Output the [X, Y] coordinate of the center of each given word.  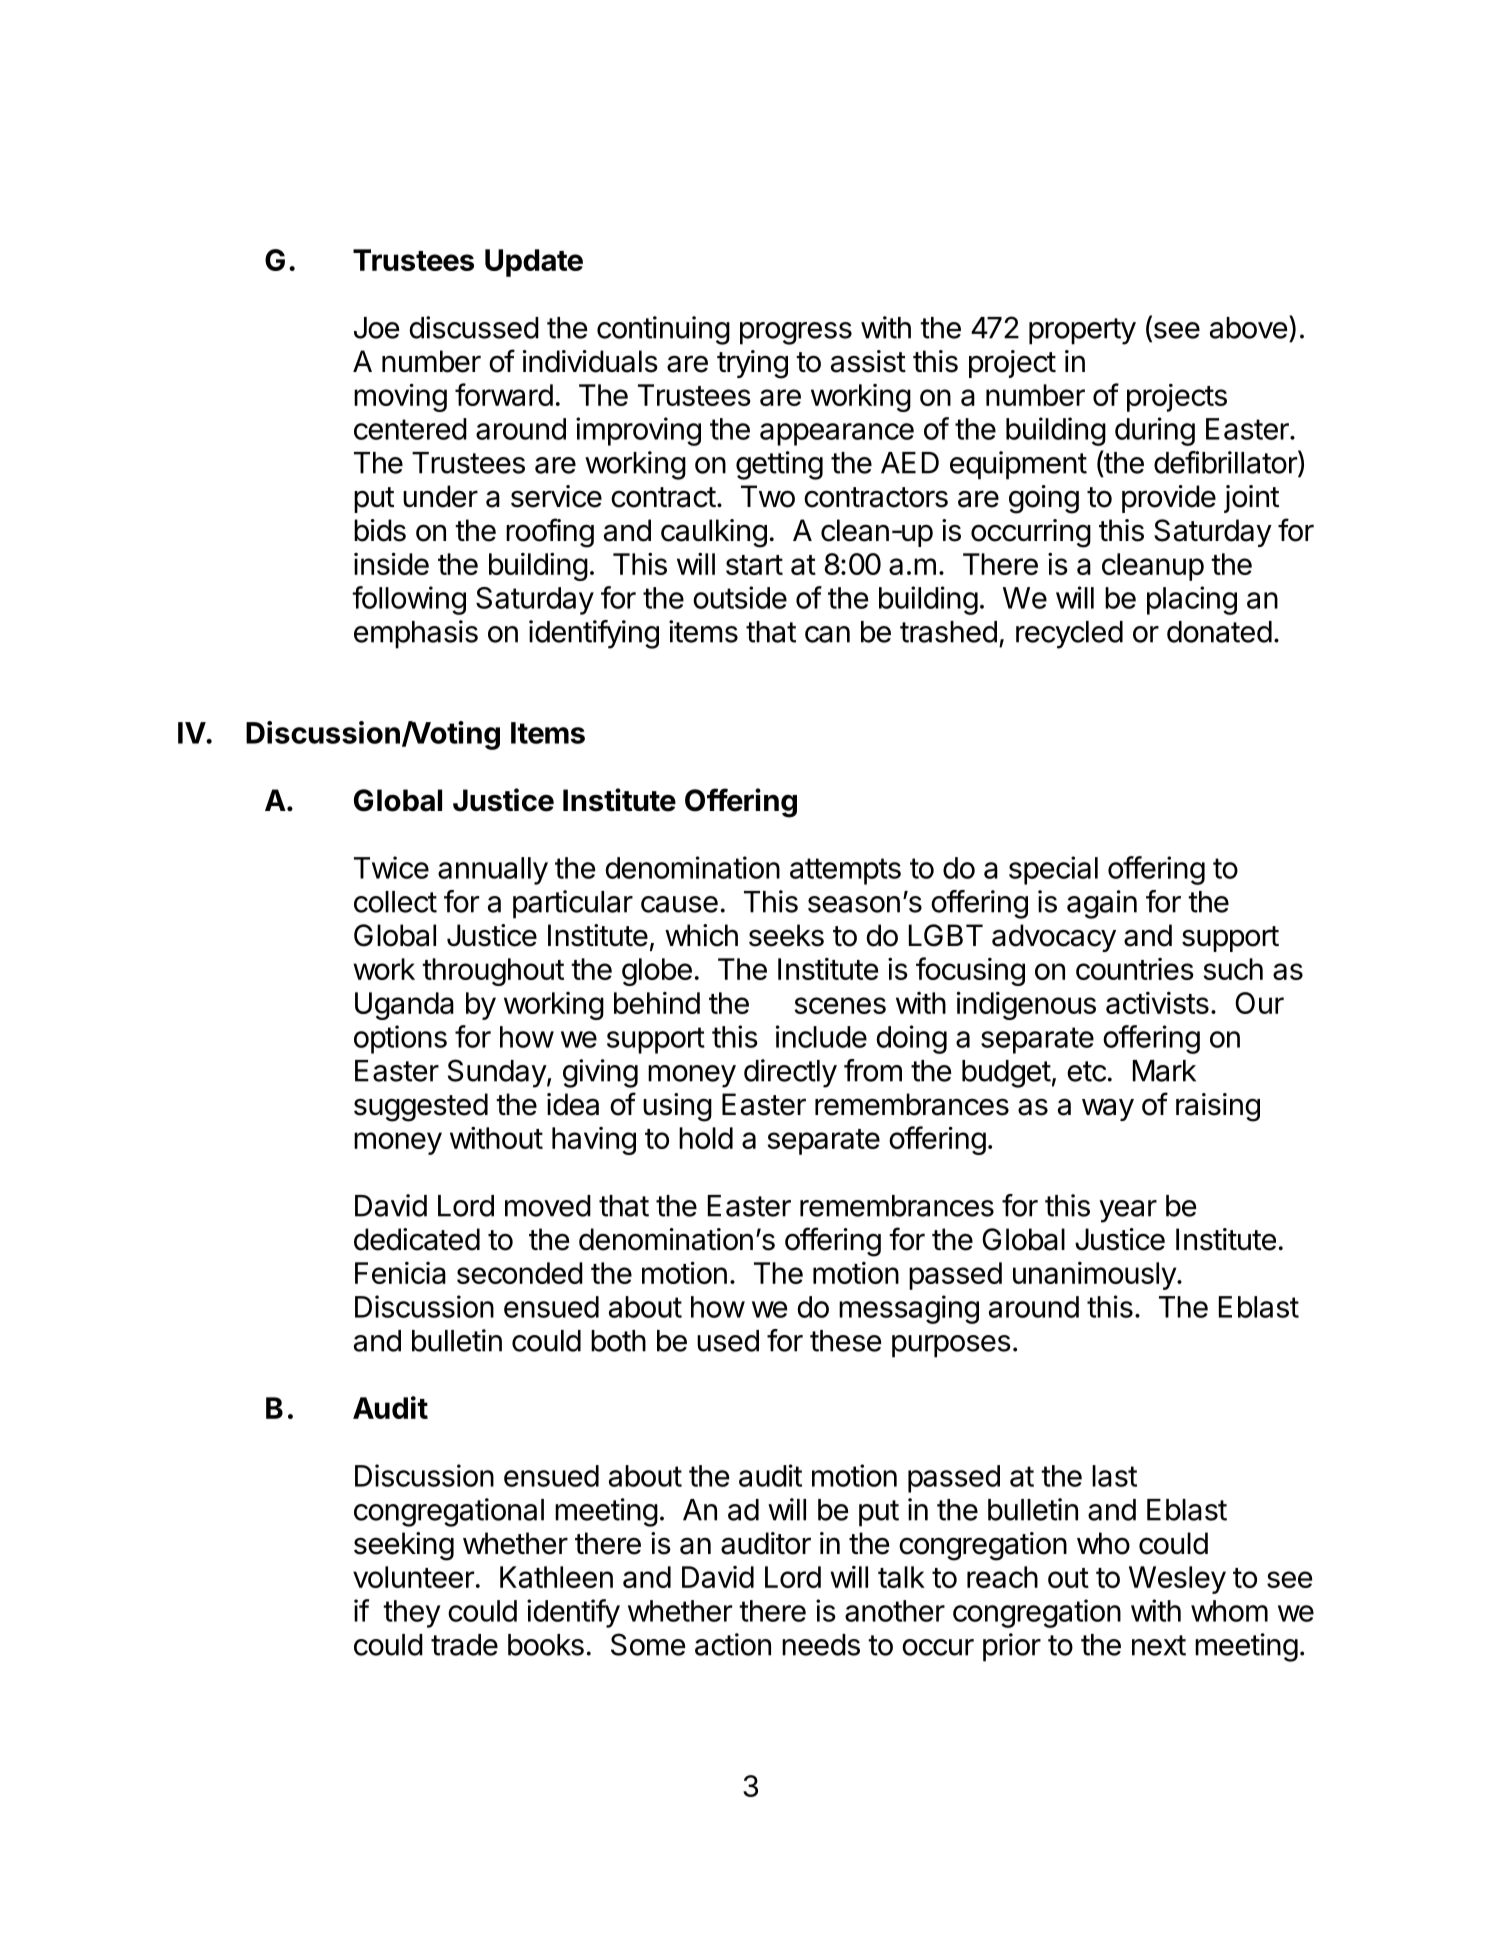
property [1082, 331]
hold [706, 1138]
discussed [474, 327]
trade [464, 1645]
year [1128, 1211]
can [827, 634]
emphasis [416, 634]
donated [1219, 632]
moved [548, 1206]
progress [796, 333]
